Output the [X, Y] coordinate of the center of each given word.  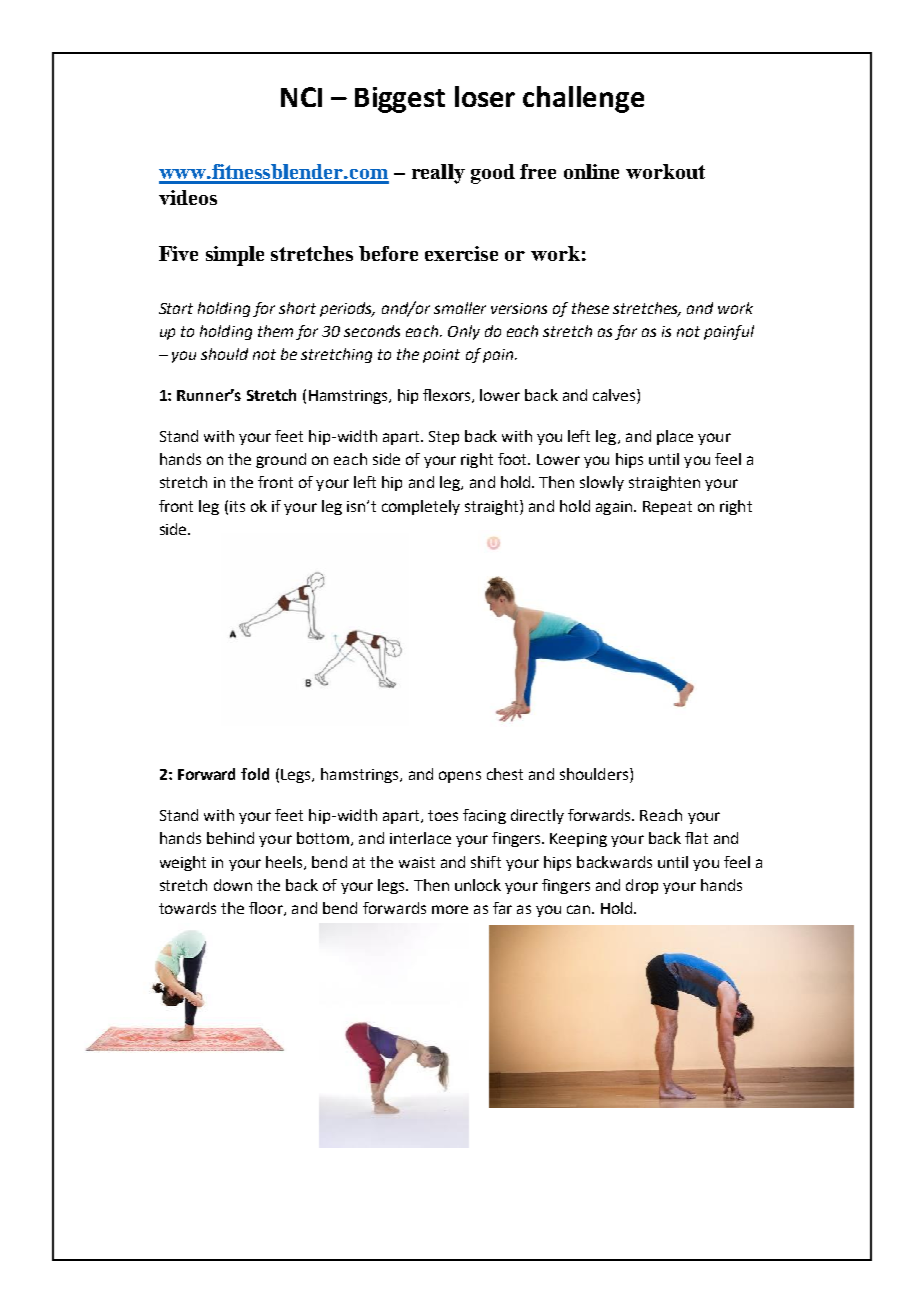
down [233, 885]
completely [421, 507]
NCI [301, 97]
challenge [583, 99]
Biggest [400, 100]
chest [505, 774]
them [275, 331]
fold [255, 774]
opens [460, 777]
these [590, 308]
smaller [460, 308]
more [450, 909]
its [237, 506]
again [615, 508]
